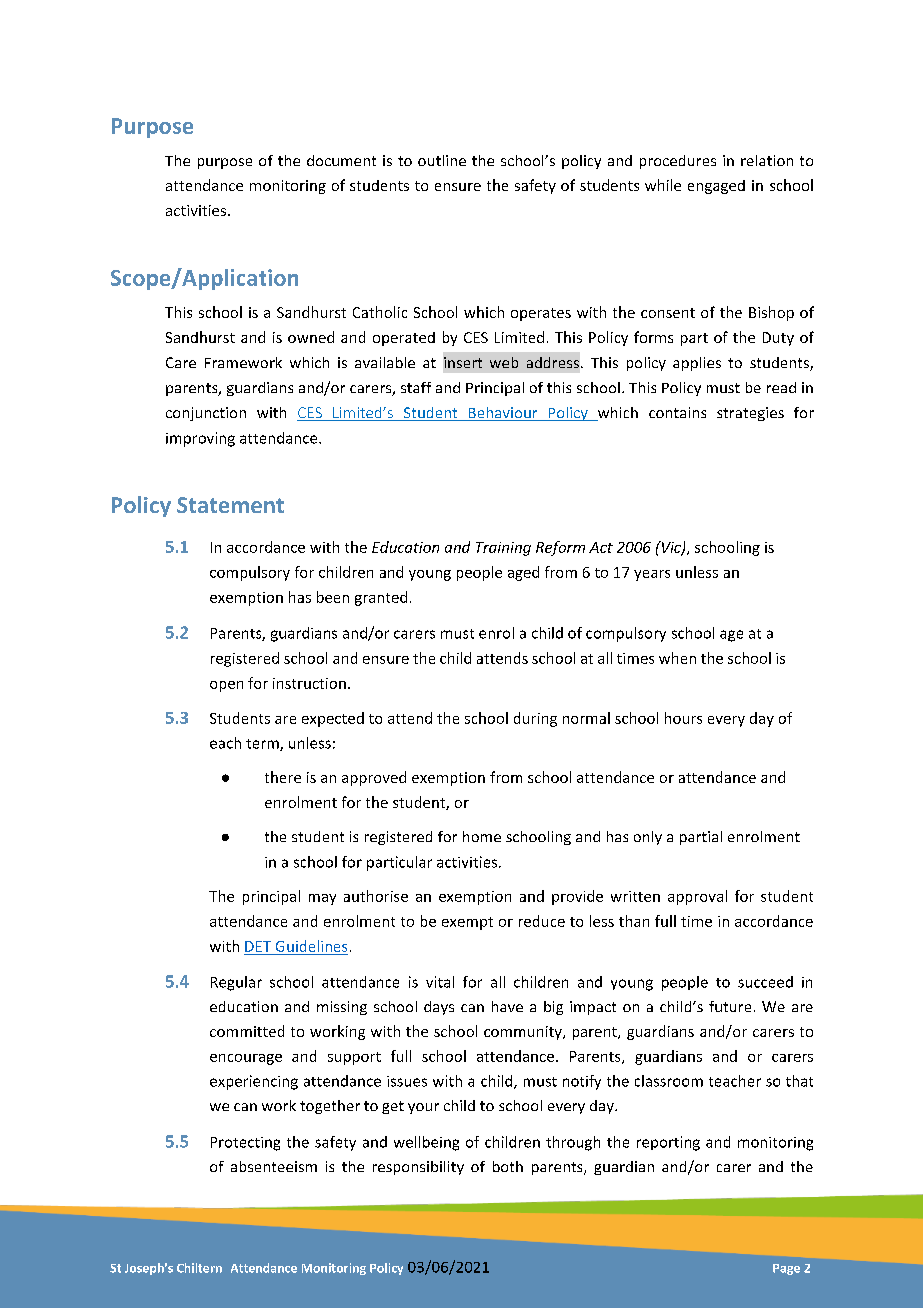 The image size is (924, 1308). What do you see at coordinates (542, 921) in the document?
I see `reduce` at bounding box center [542, 921].
